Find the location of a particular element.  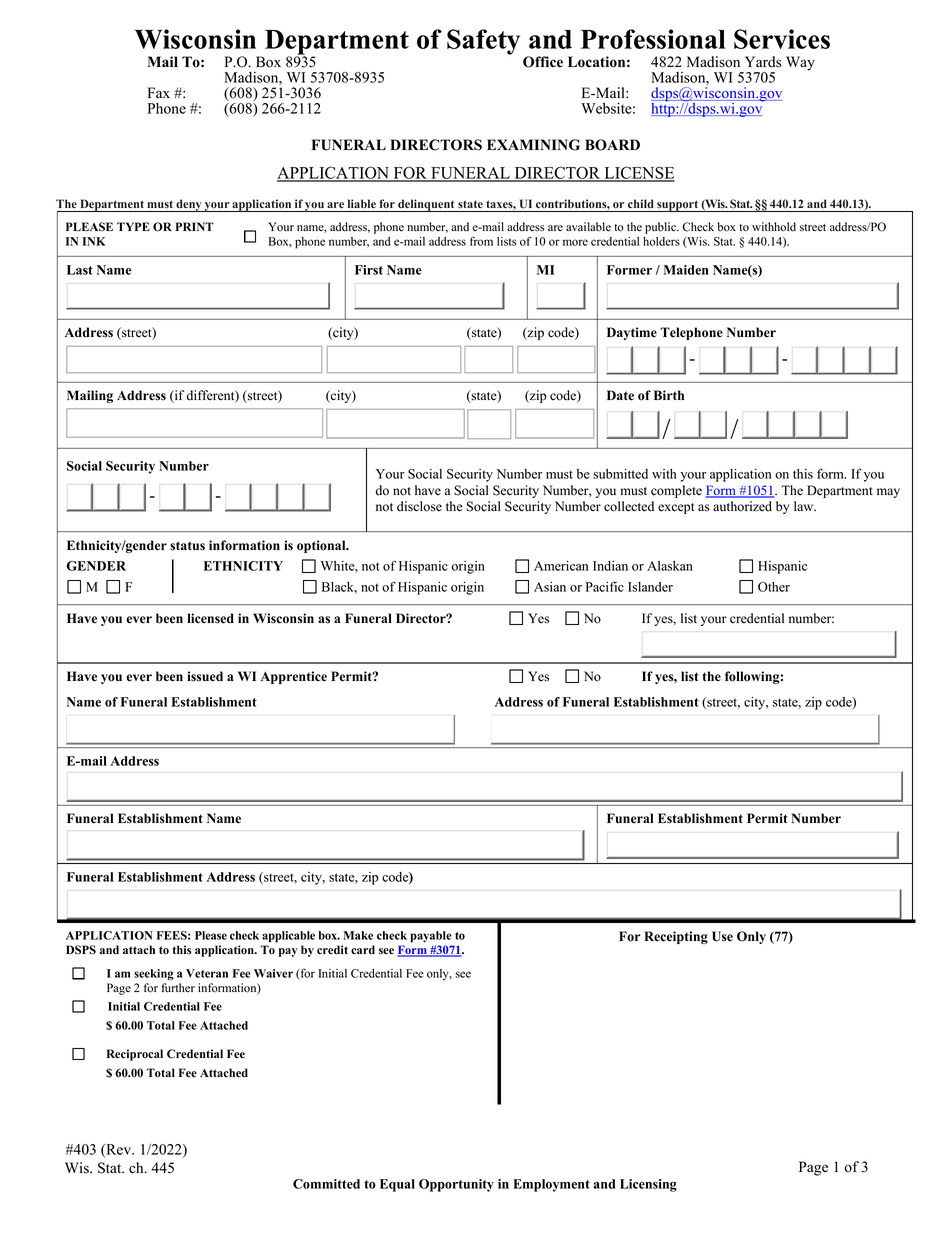

payable is located at coordinates (431, 937).
